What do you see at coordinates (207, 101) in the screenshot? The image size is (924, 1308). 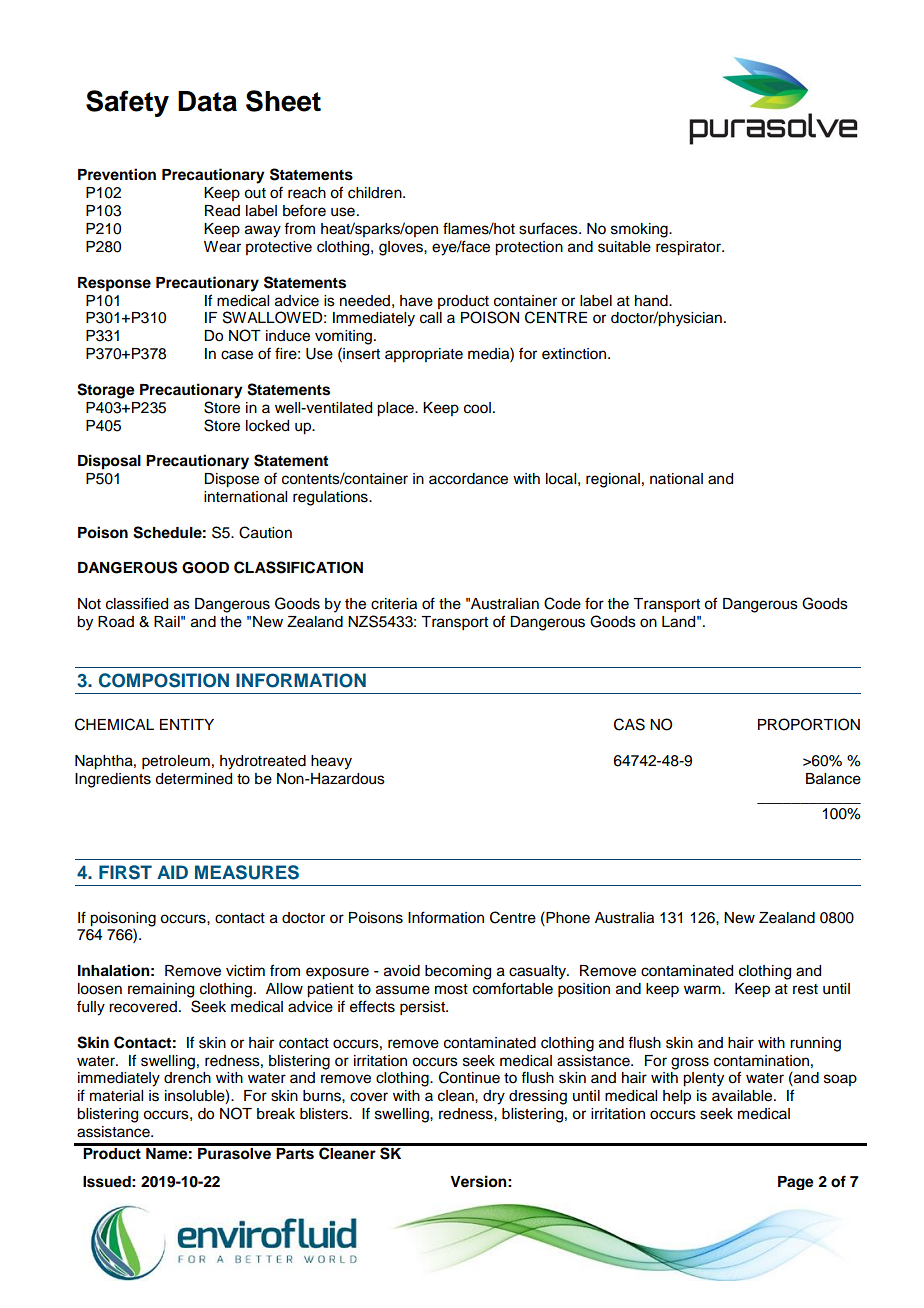 I see `Data` at bounding box center [207, 101].
